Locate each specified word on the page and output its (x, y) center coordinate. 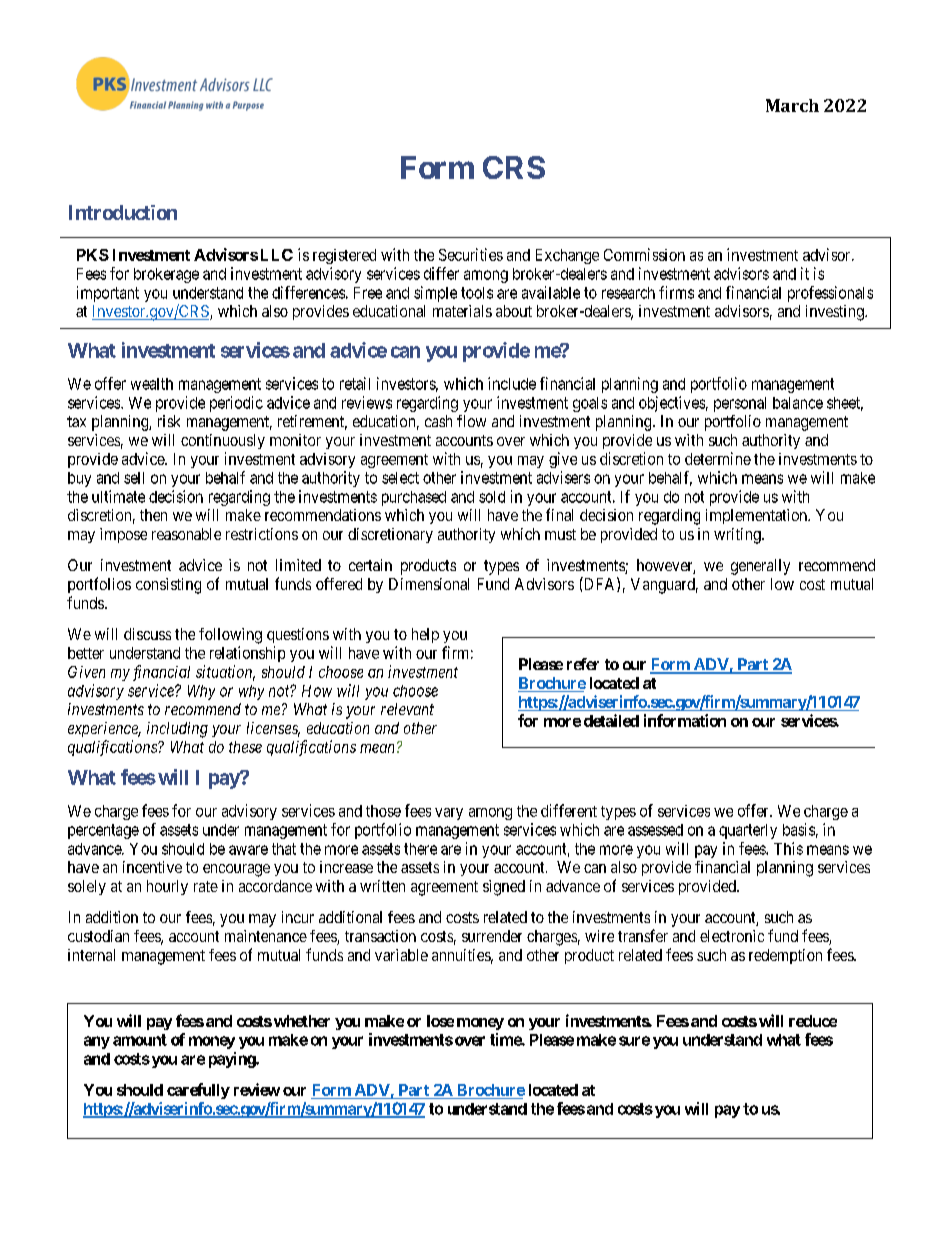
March (792, 105)
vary (449, 814)
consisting (168, 586)
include (512, 383)
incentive (152, 867)
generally (760, 567)
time (506, 1039)
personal (740, 404)
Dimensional (429, 584)
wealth (152, 384)
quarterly (748, 831)
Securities (471, 254)
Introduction (123, 212)
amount (140, 1040)
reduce (813, 1021)
